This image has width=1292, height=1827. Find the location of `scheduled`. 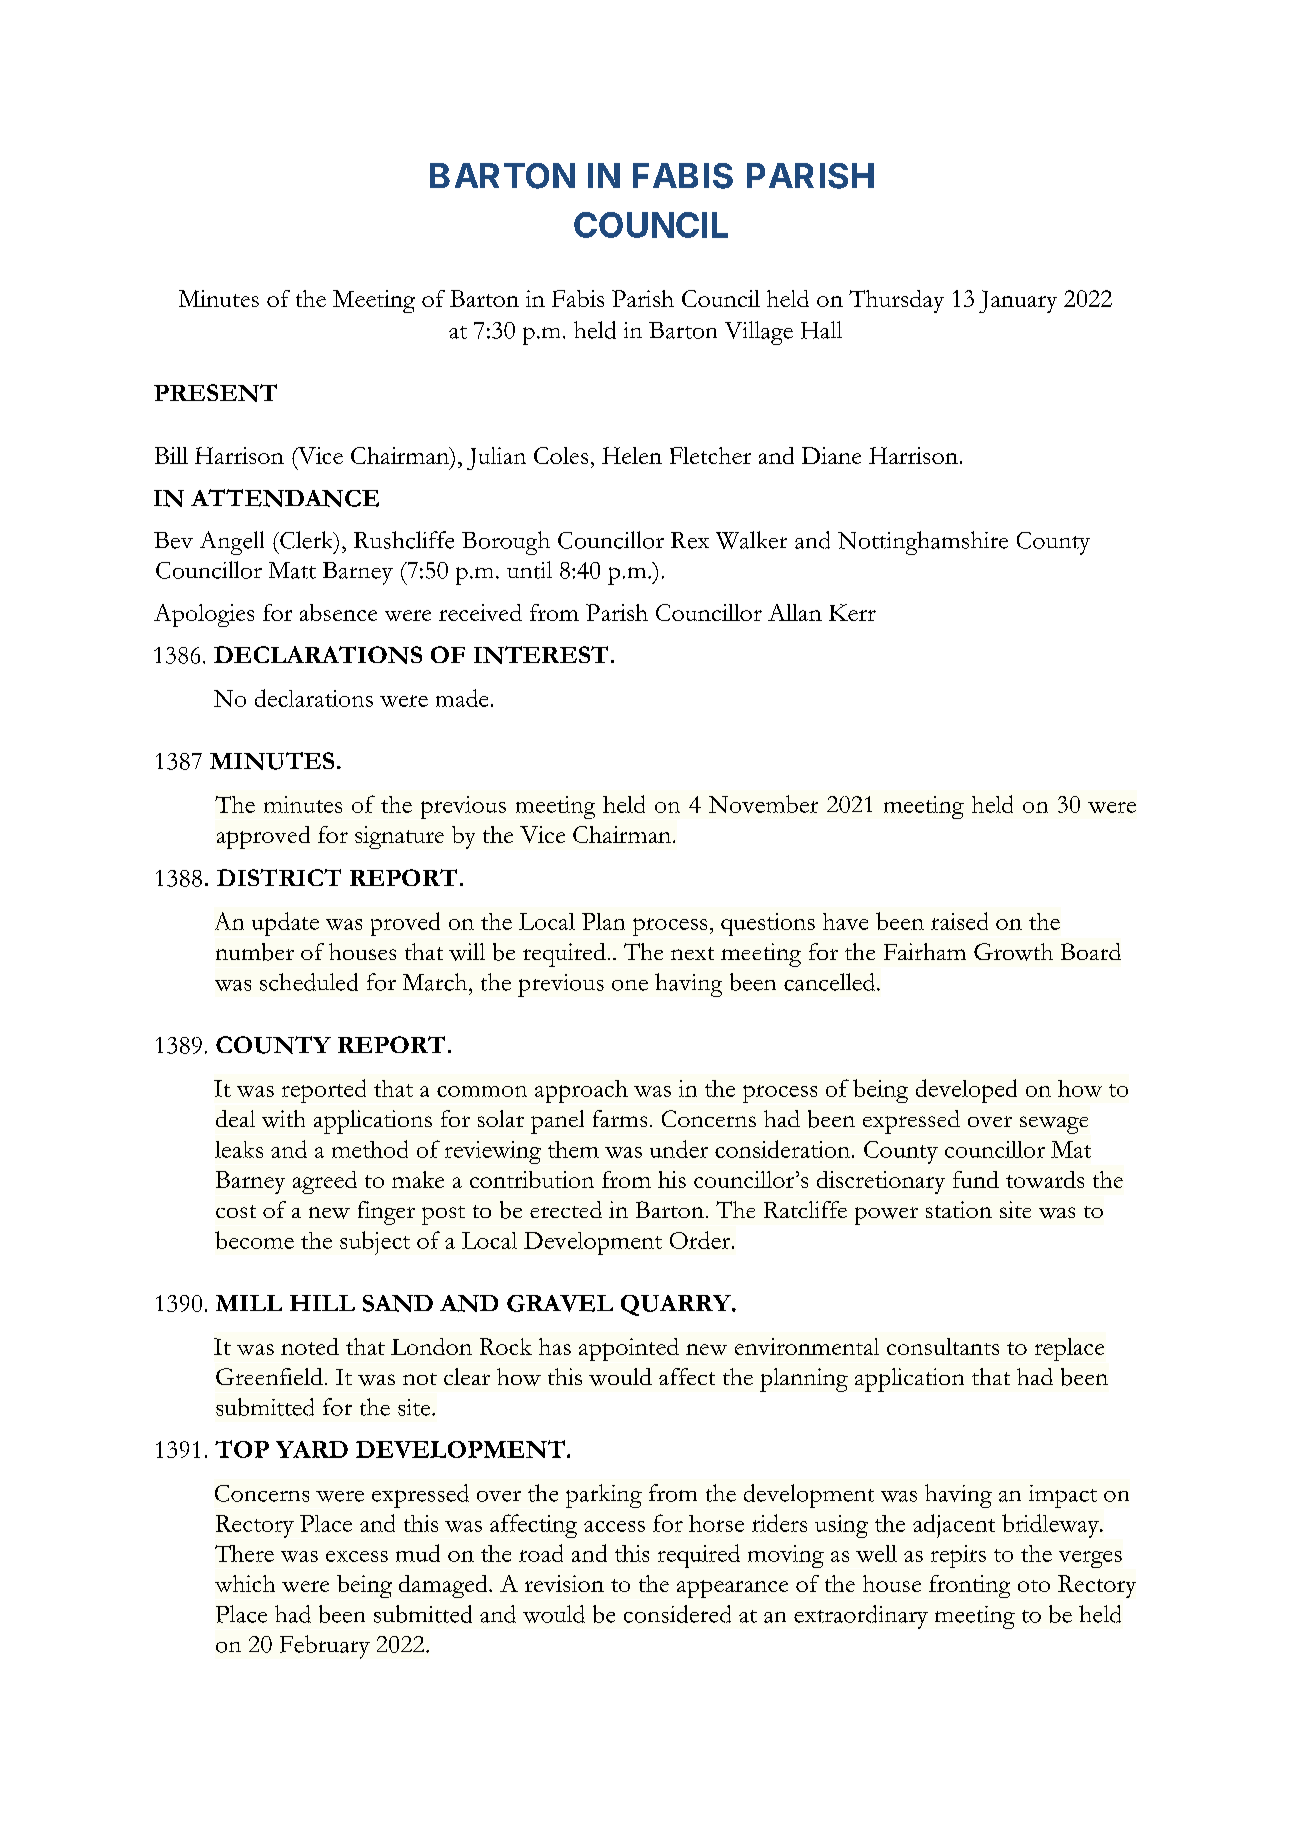

scheduled is located at coordinates (309, 982).
